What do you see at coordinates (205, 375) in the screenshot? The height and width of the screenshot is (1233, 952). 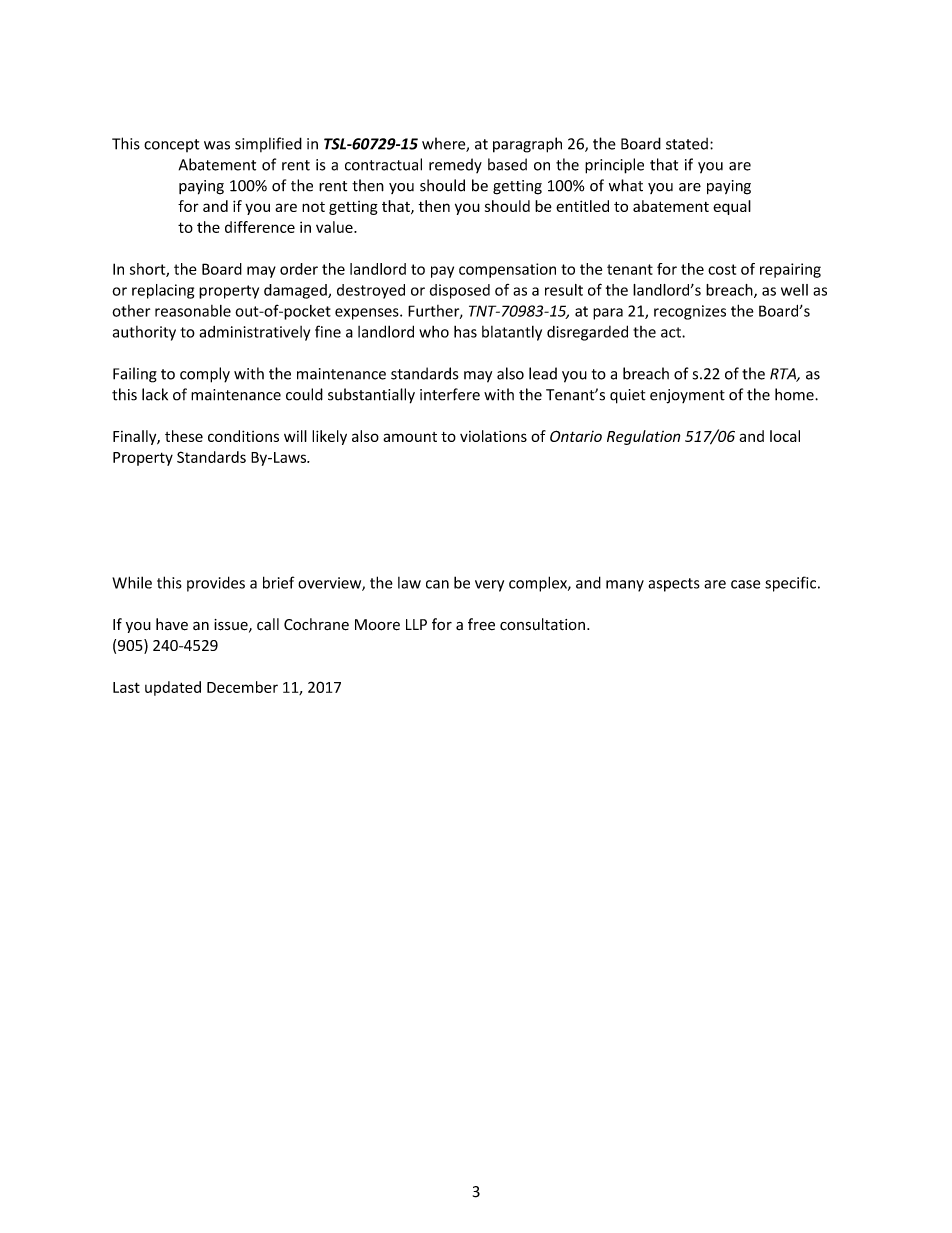 I see `comply` at bounding box center [205, 375].
